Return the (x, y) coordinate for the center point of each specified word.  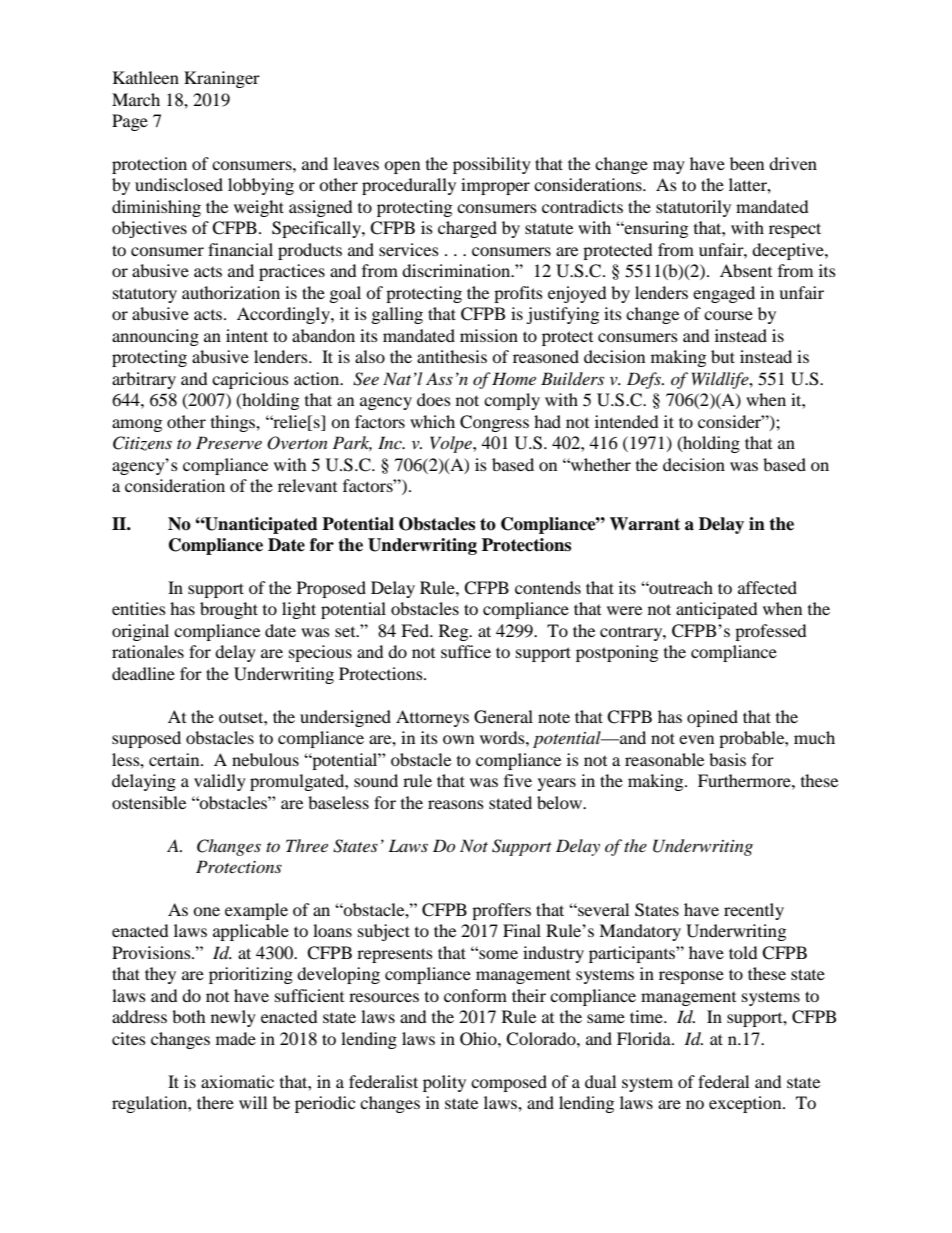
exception (746, 1104)
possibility (492, 165)
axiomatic (237, 1081)
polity (444, 1083)
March (136, 99)
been (747, 163)
